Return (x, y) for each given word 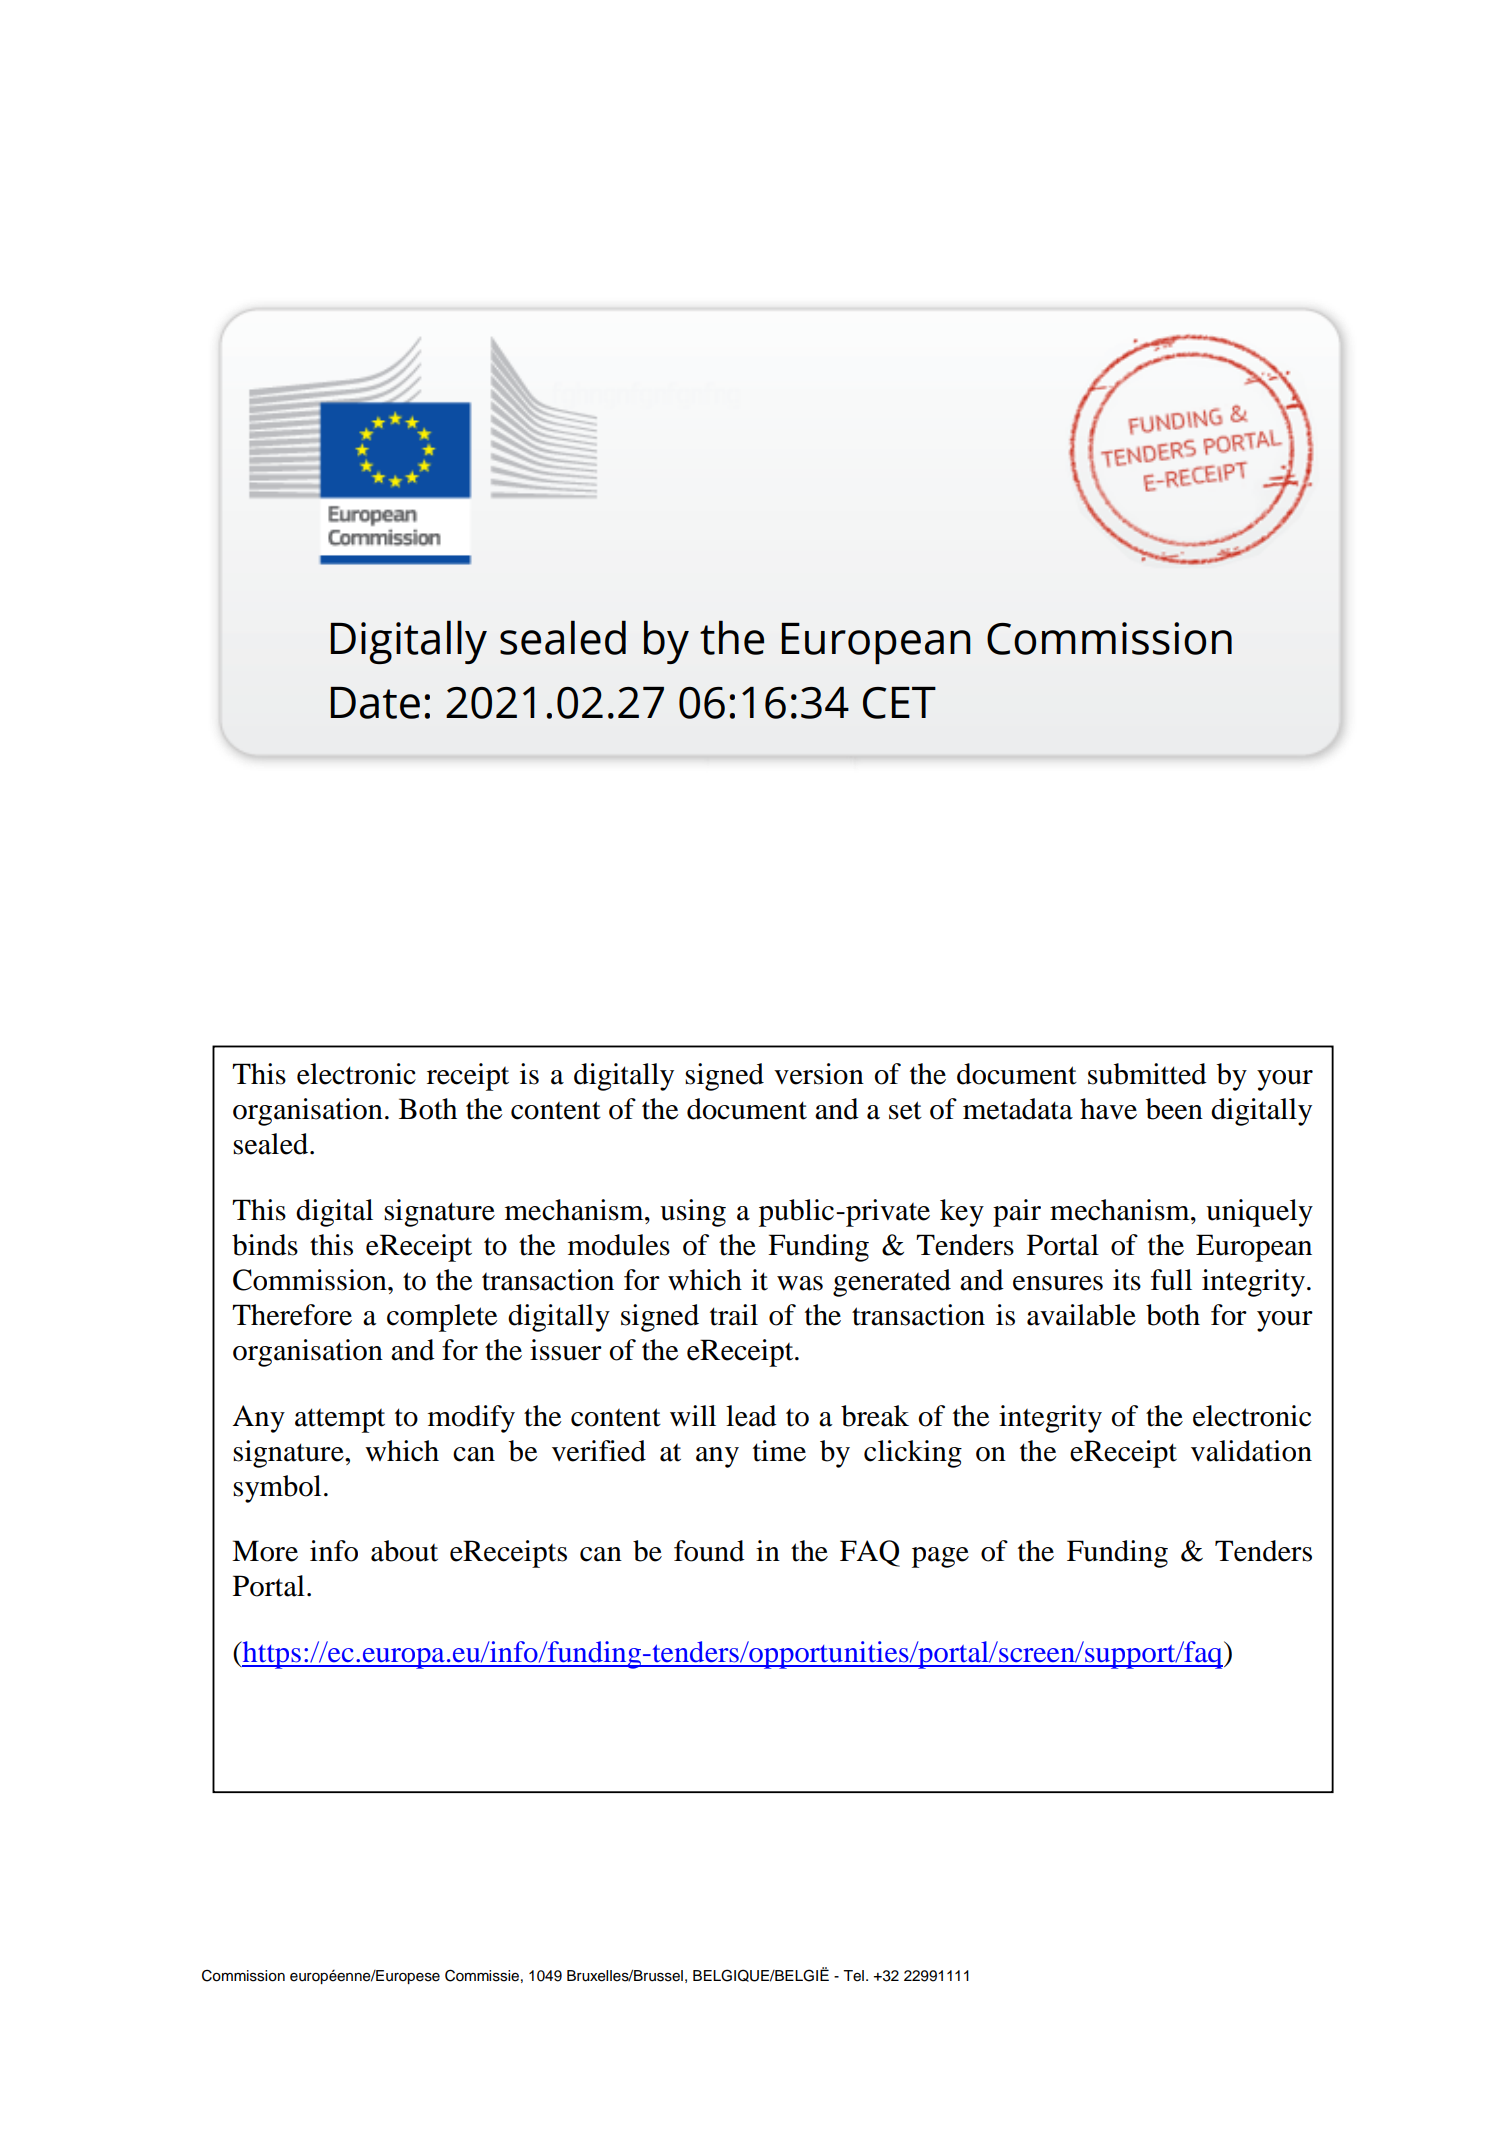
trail (734, 1315)
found (709, 1551)
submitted (1147, 1074)
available (1081, 1315)
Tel (853, 1976)
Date (375, 703)
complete (442, 1318)
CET (899, 703)
